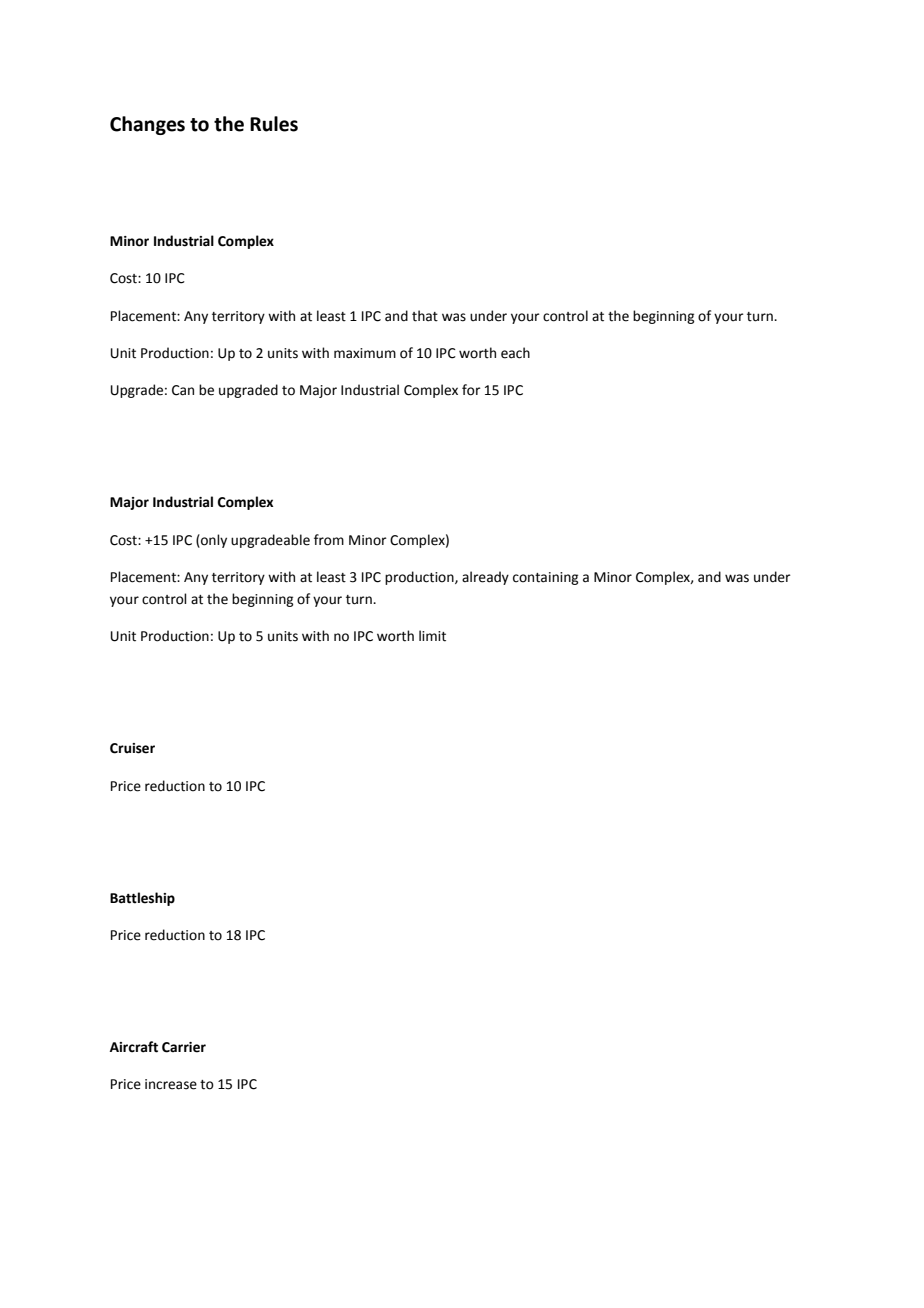  What do you see at coordinates (142, 899) in the screenshot?
I see `Battleship` at bounding box center [142, 899].
